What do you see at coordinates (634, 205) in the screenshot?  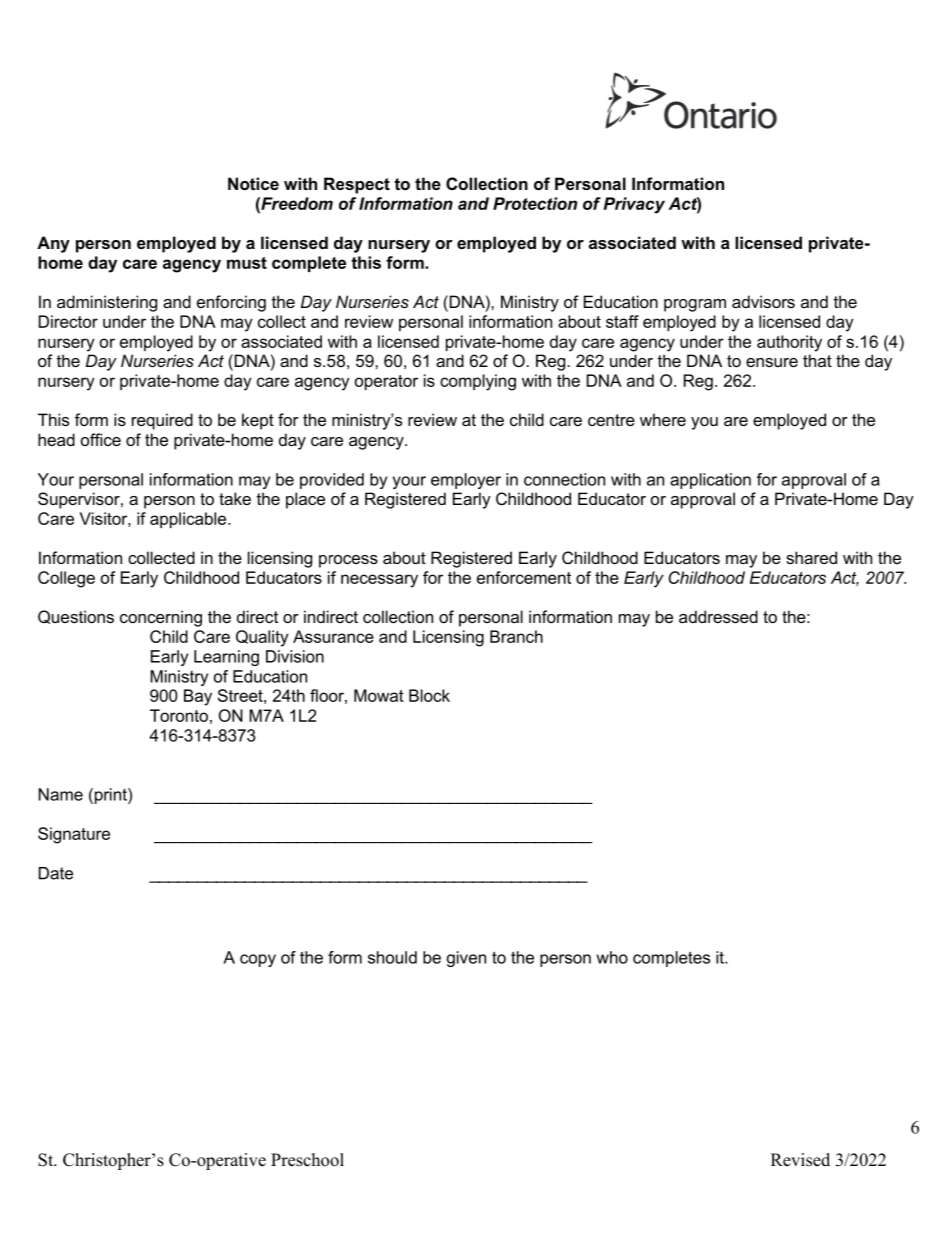 I see `Privacy` at bounding box center [634, 205].
